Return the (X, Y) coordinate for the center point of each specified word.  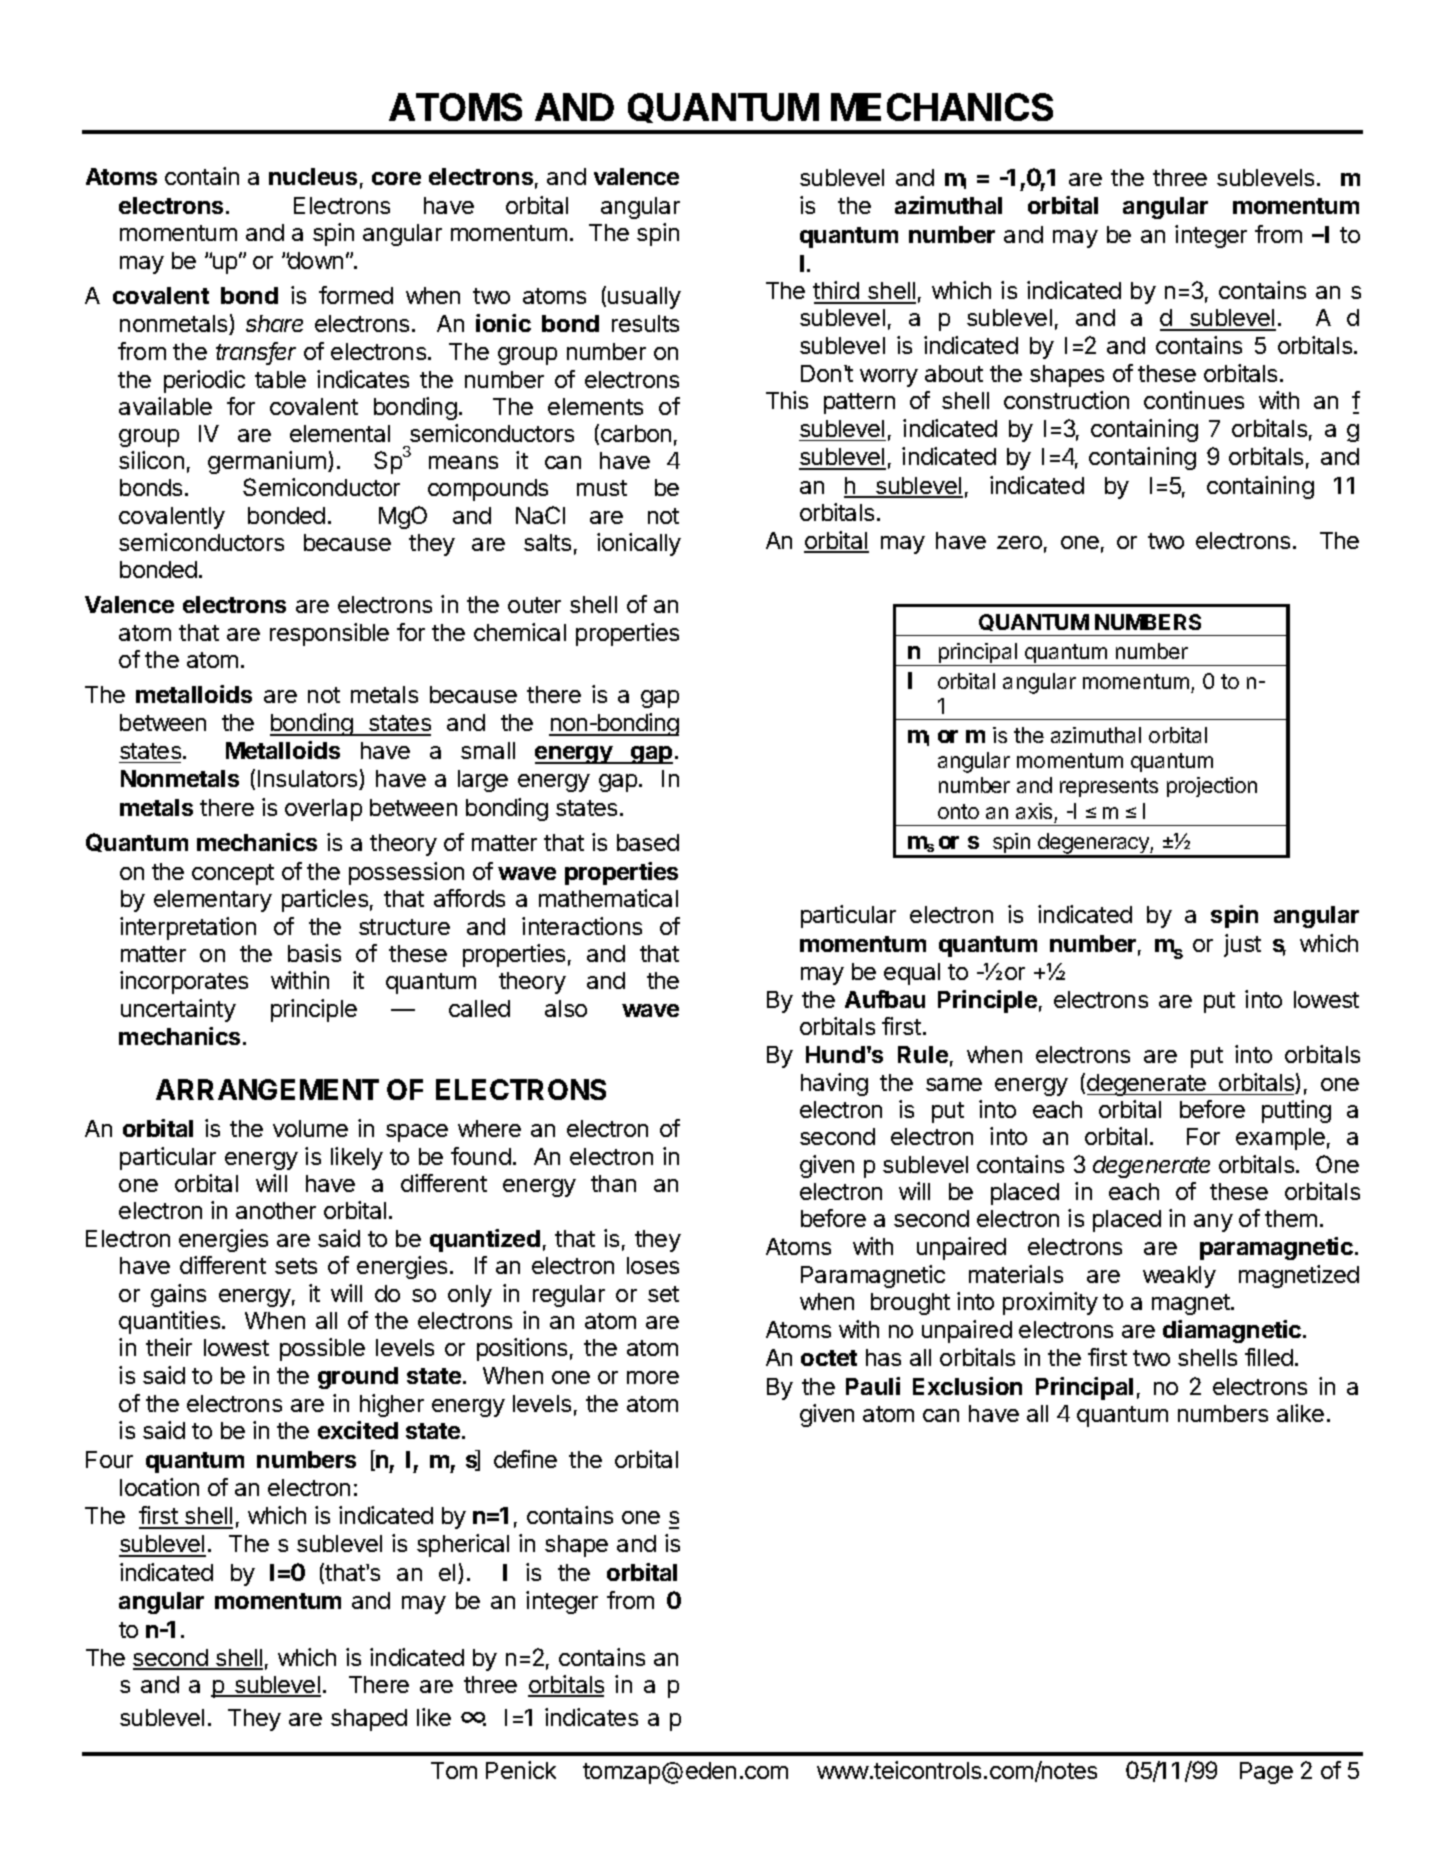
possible (322, 1349)
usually (644, 298)
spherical (463, 1545)
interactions (582, 926)
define (525, 1459)
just (1242, 945)
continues (1194, 400)
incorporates (184, 982)
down (314, 260)
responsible (329, 634)
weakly (1179, 1277)
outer (534, 605)
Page (1266, 1773)
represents (1109, 787)
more (653, 1377)
